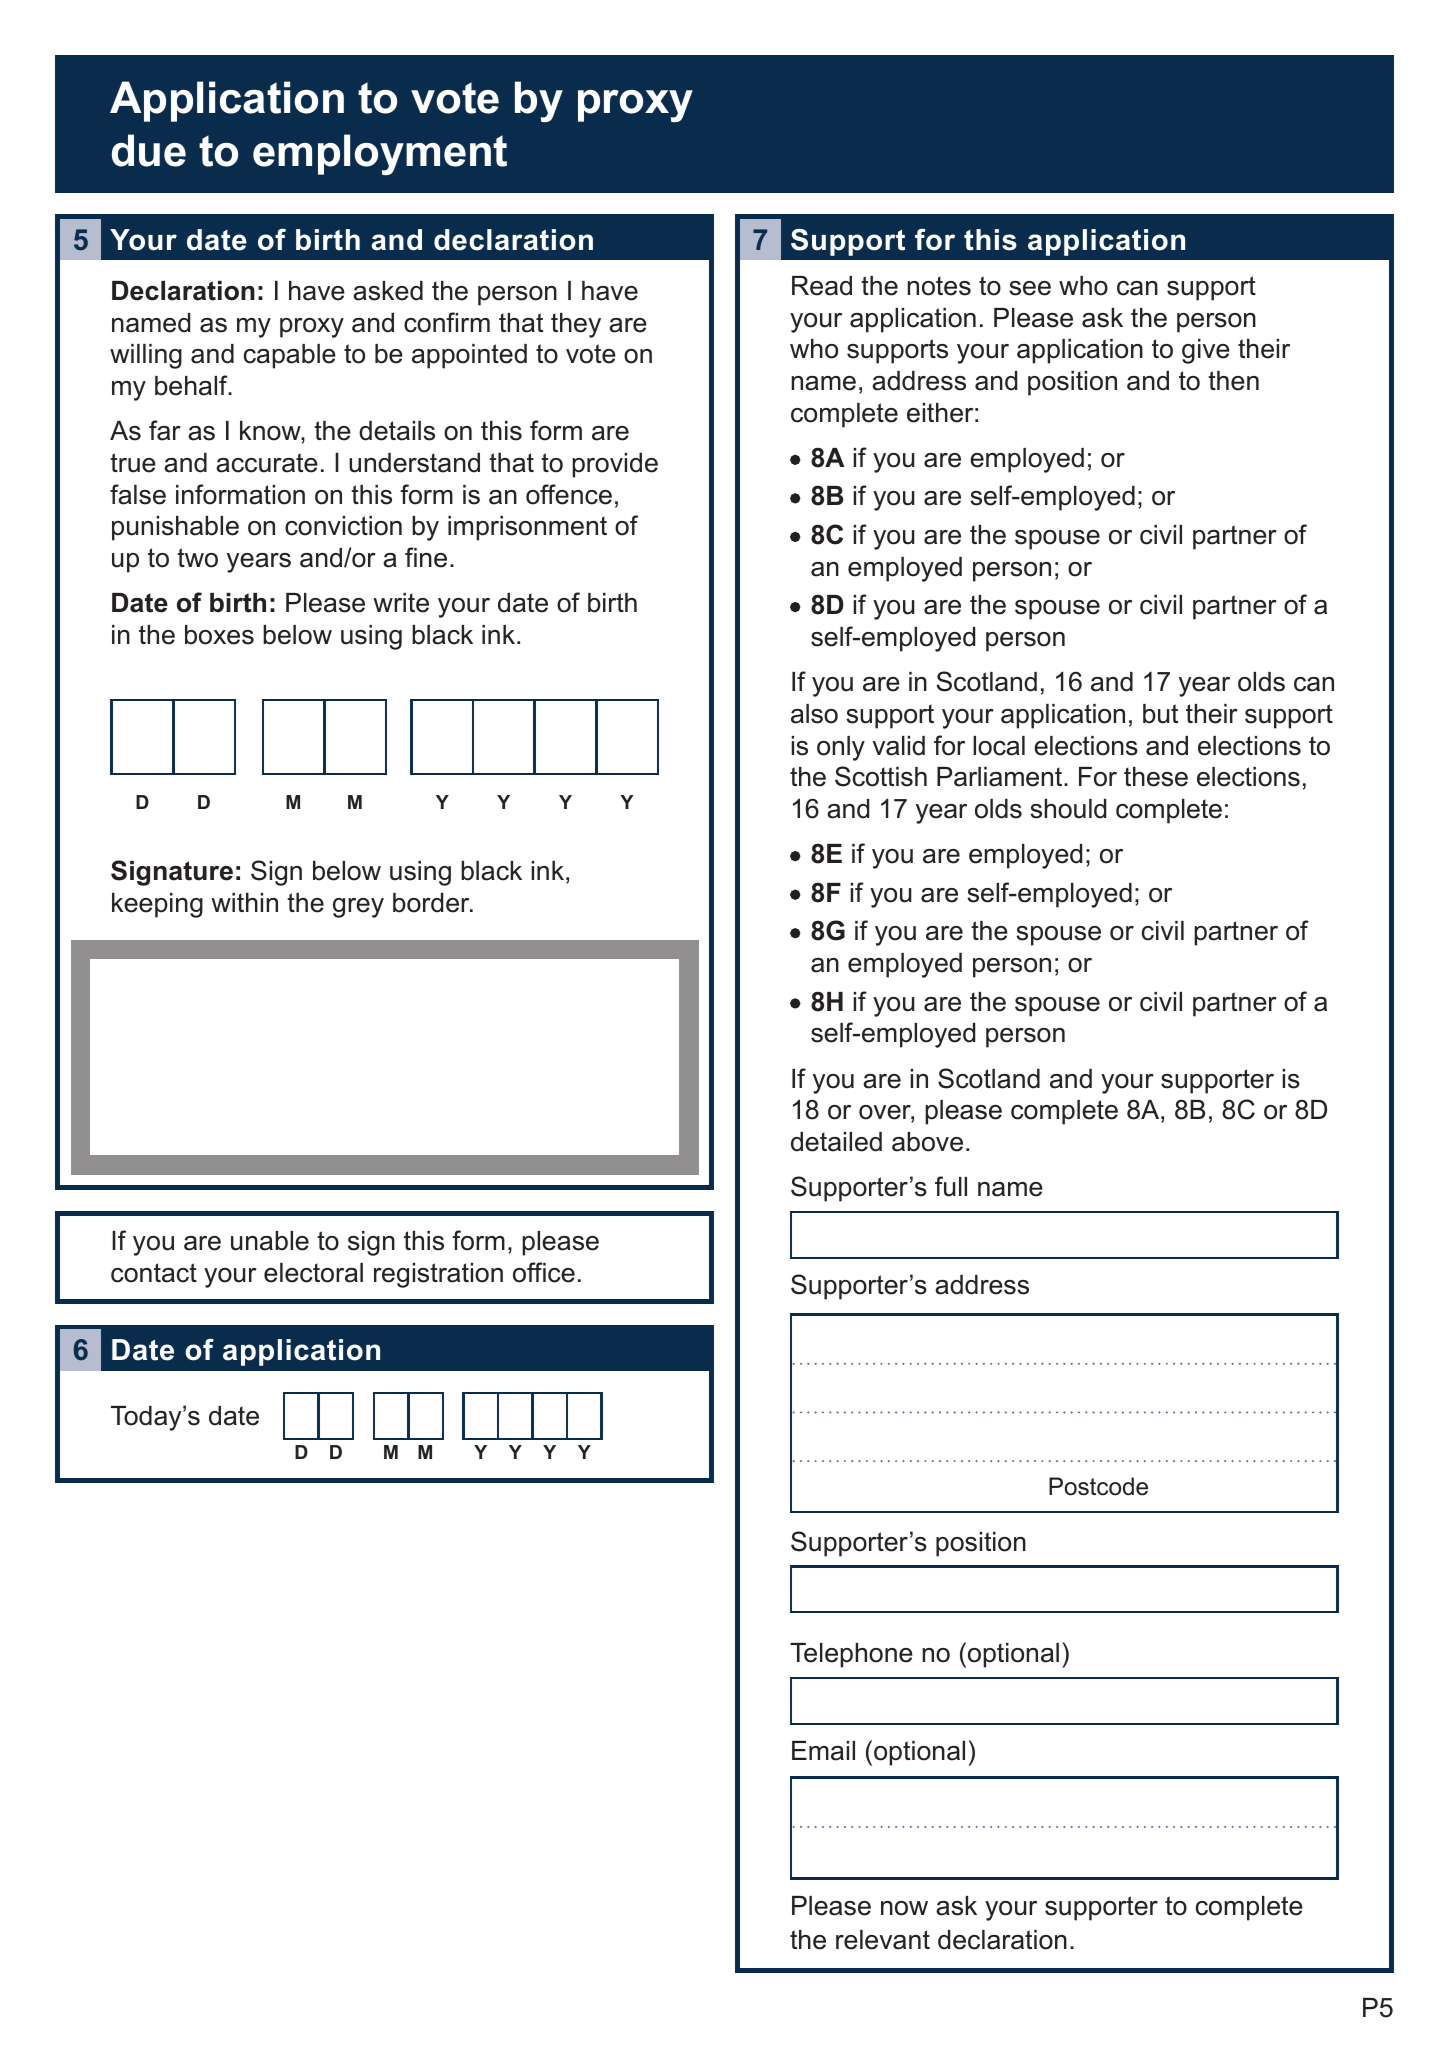 The height and width of the document is (2049, 1449). I want to click on detailed, so click(836, 1142).
